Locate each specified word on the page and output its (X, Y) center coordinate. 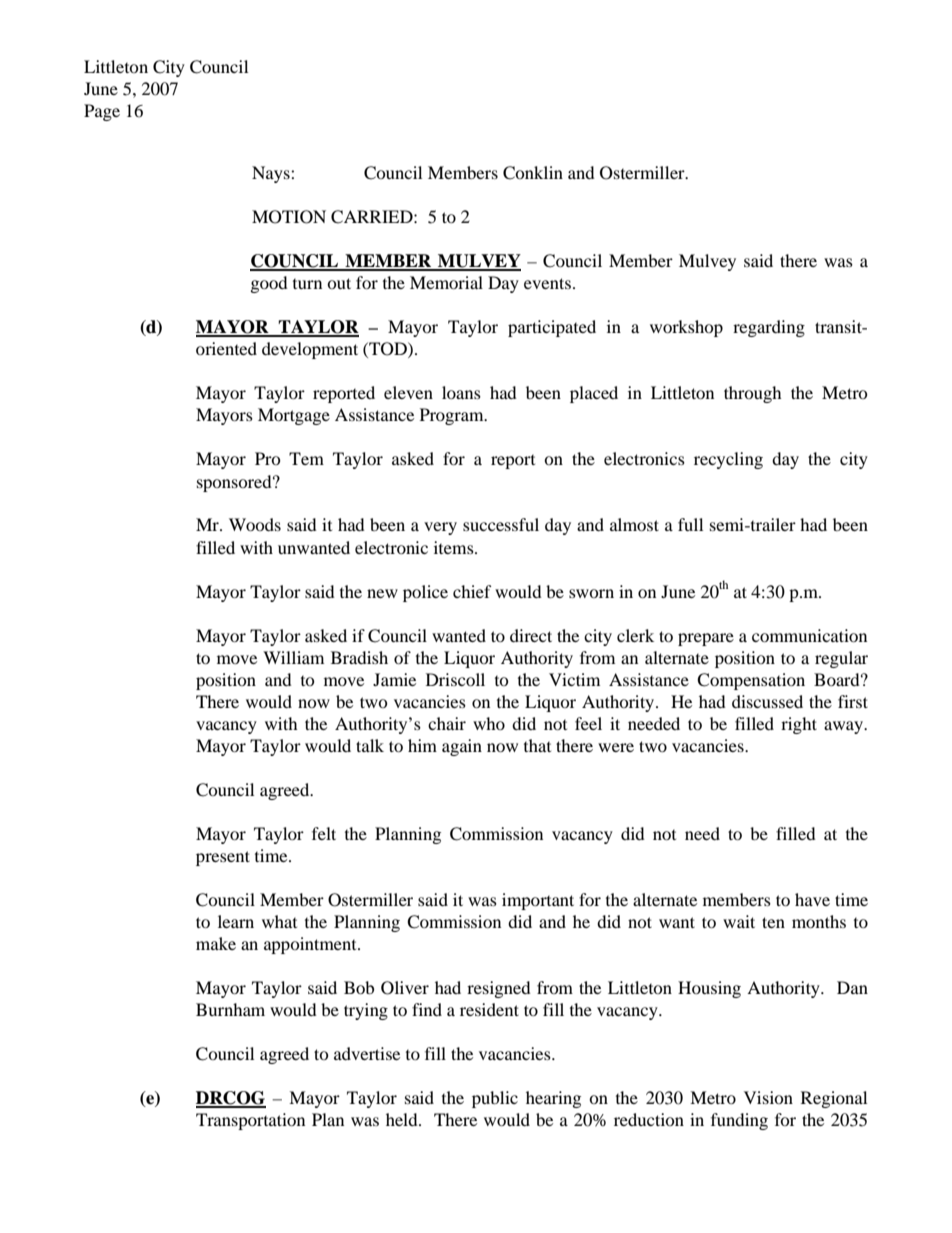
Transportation (250, 1121)
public (495, 1099)
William (293, 657)
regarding (769, 328)
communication (809, 635)
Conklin (533, 173)
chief (472, 591)
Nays (272, 174)
